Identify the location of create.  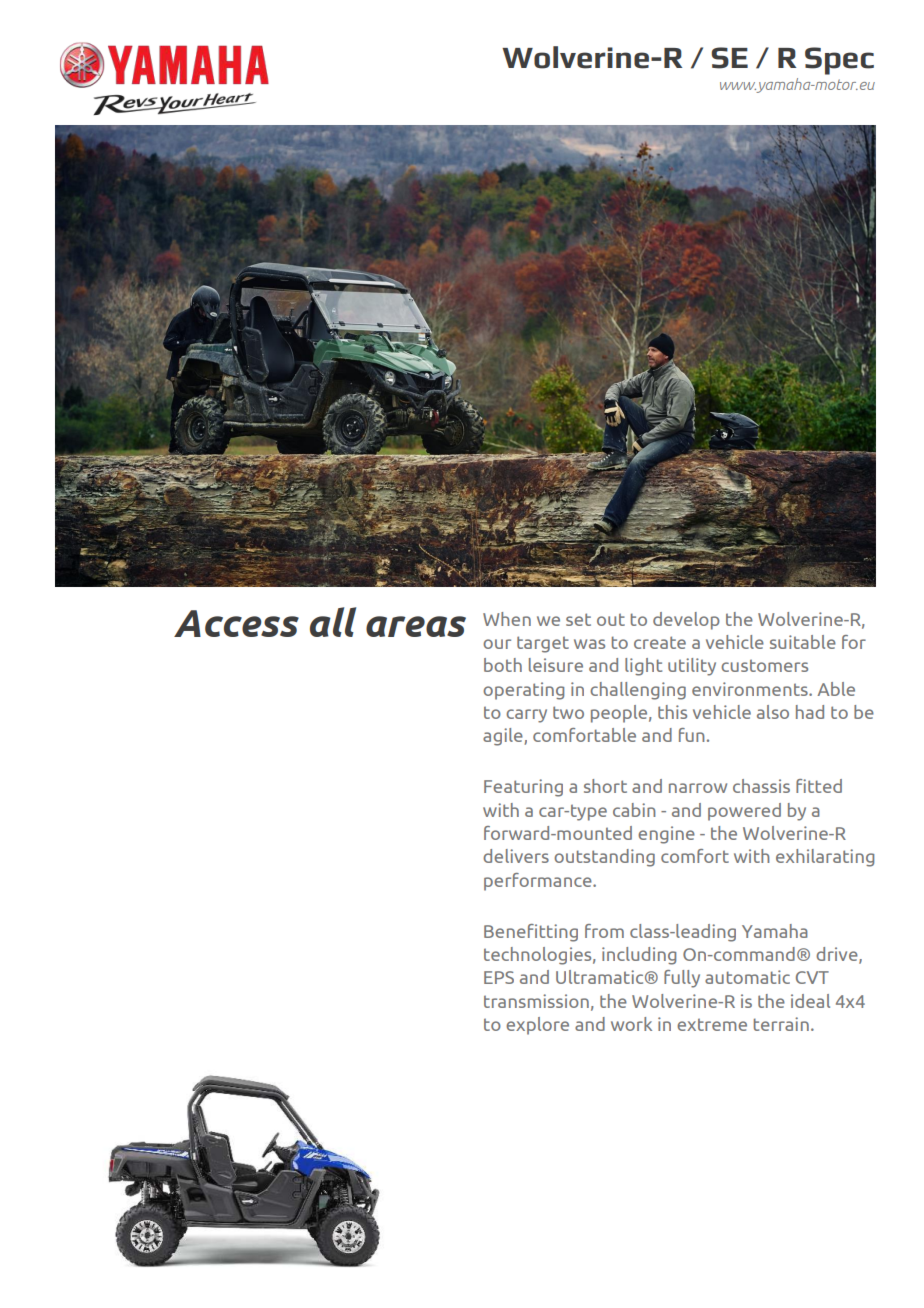
(660, 642).
